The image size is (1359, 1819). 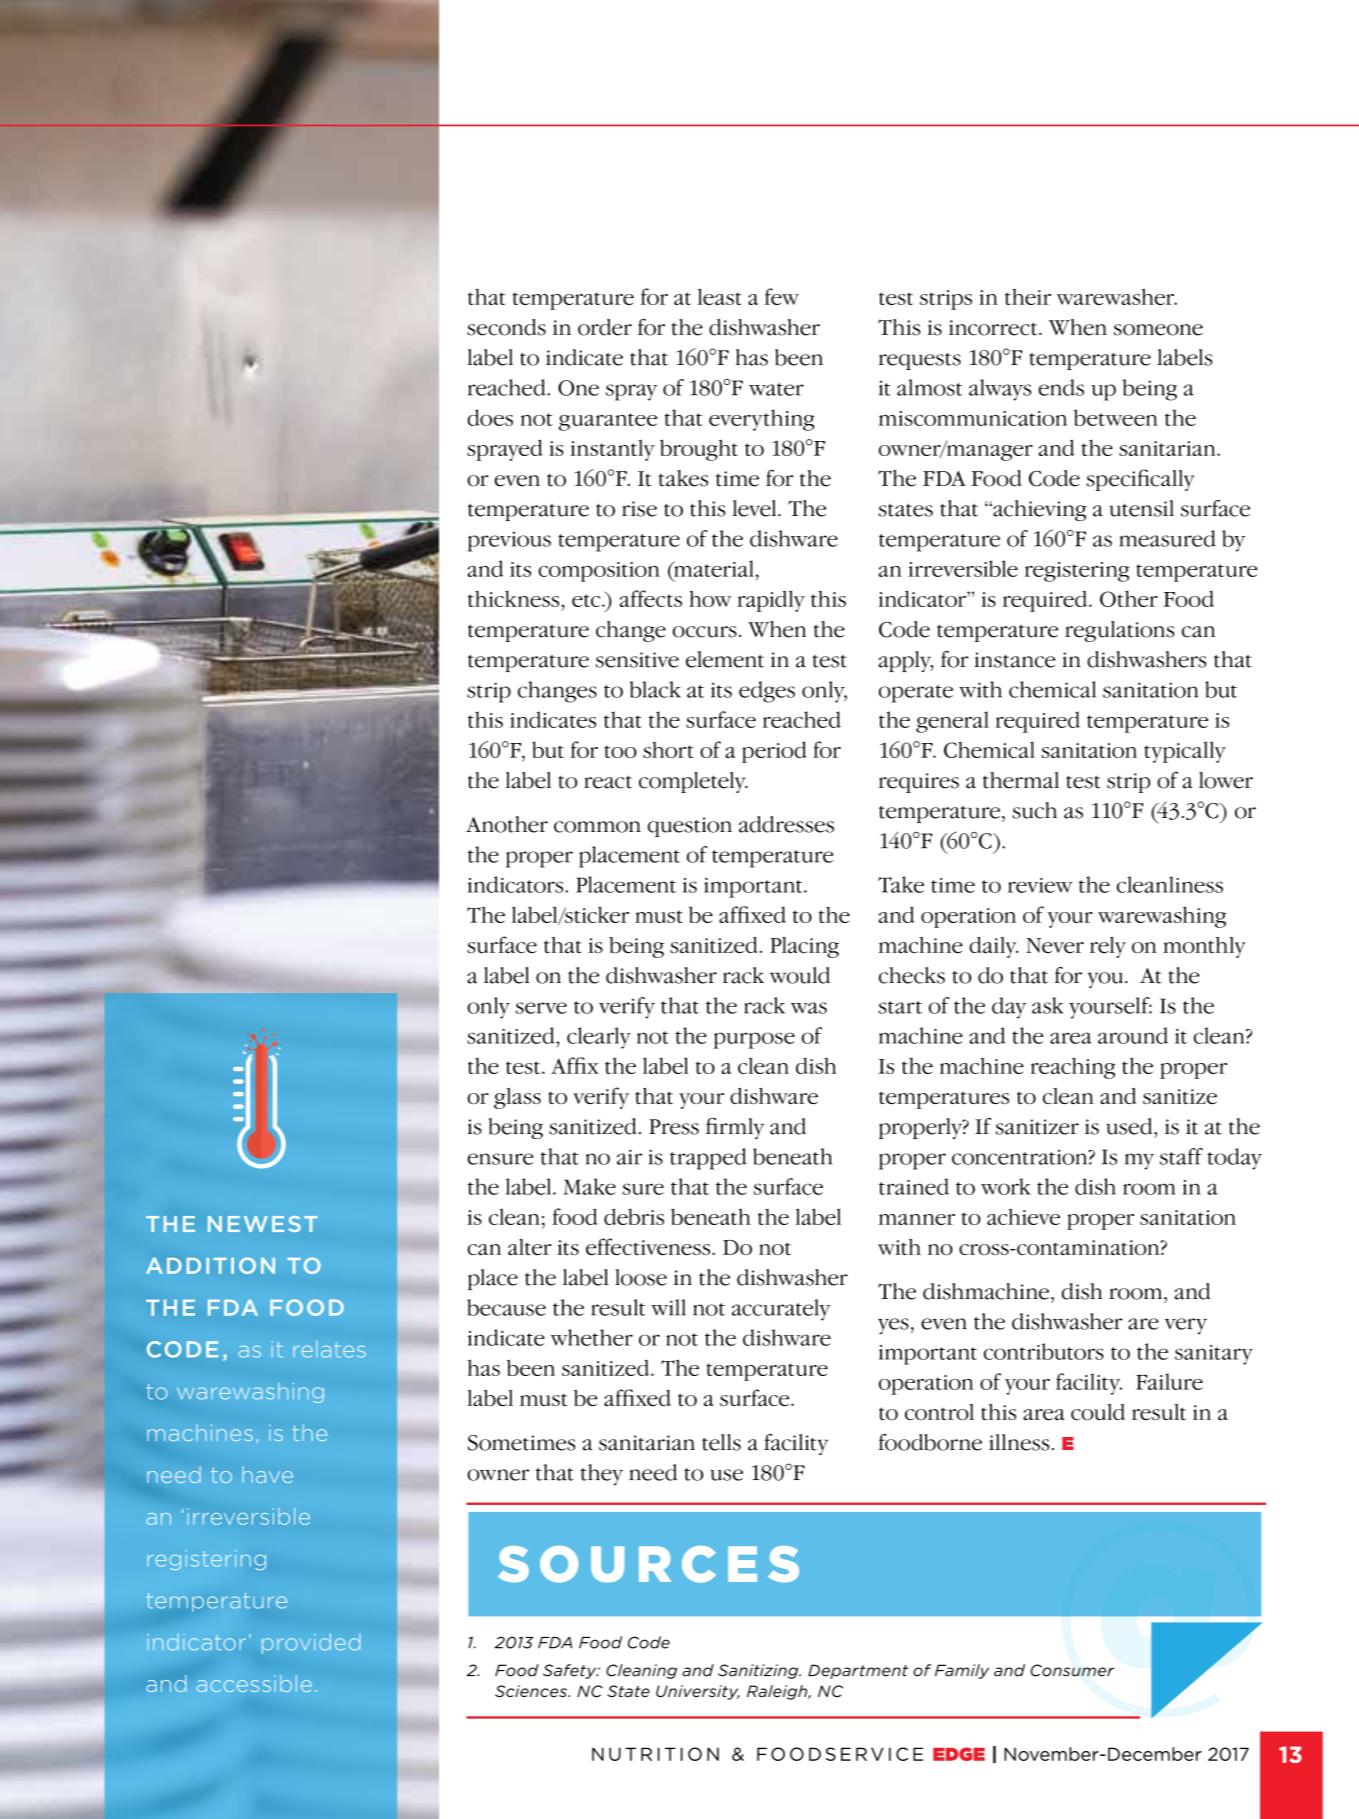 What do you see at coordinates (720, 296) in the screenshot?
I see `least` at bounding box center [720, 296].
